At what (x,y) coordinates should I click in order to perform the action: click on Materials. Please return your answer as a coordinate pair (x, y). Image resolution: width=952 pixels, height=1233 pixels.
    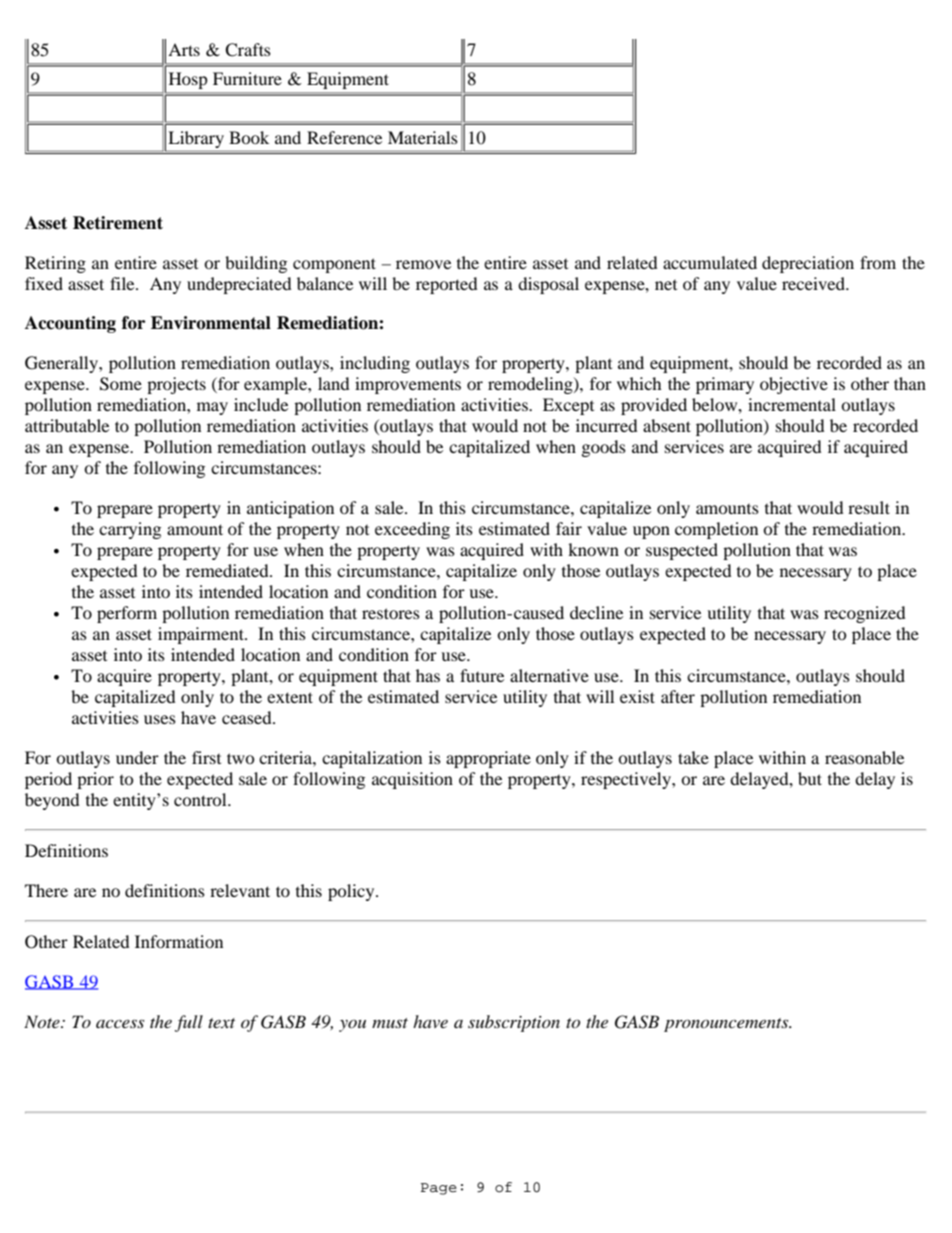
    Looking at the image, I should click on (423, 137).
